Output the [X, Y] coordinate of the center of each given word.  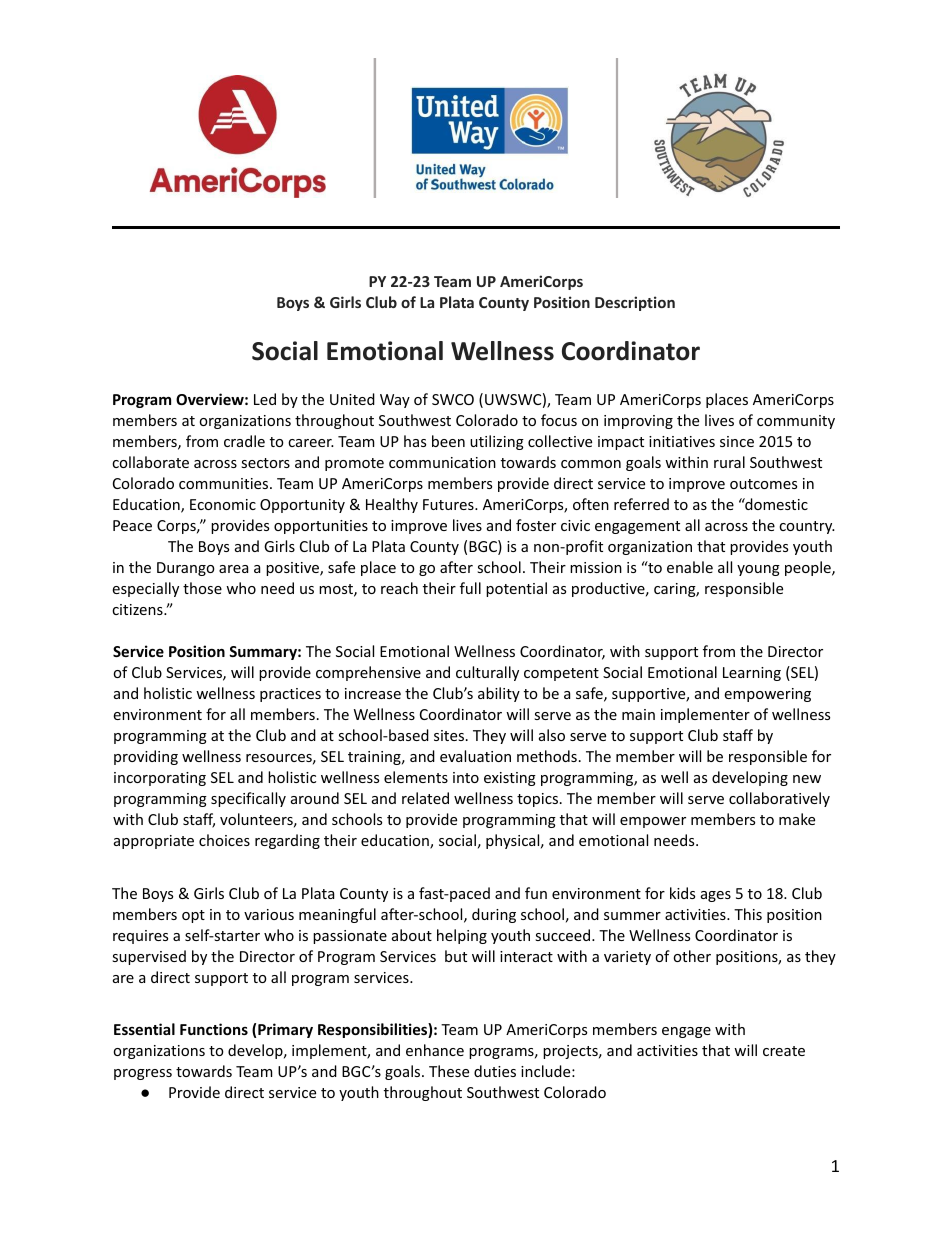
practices [290, 695]
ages [716, 896]
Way [395, 401]
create [784, 1051]
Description [635, 303]
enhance [435, 1050]
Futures [449, 504]
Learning [752, 674]
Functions [214, 1029]
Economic [223, 504]
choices [224, 840]
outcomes [763, 484]
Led [265, 399]
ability [499, 694]
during [494, 915]
